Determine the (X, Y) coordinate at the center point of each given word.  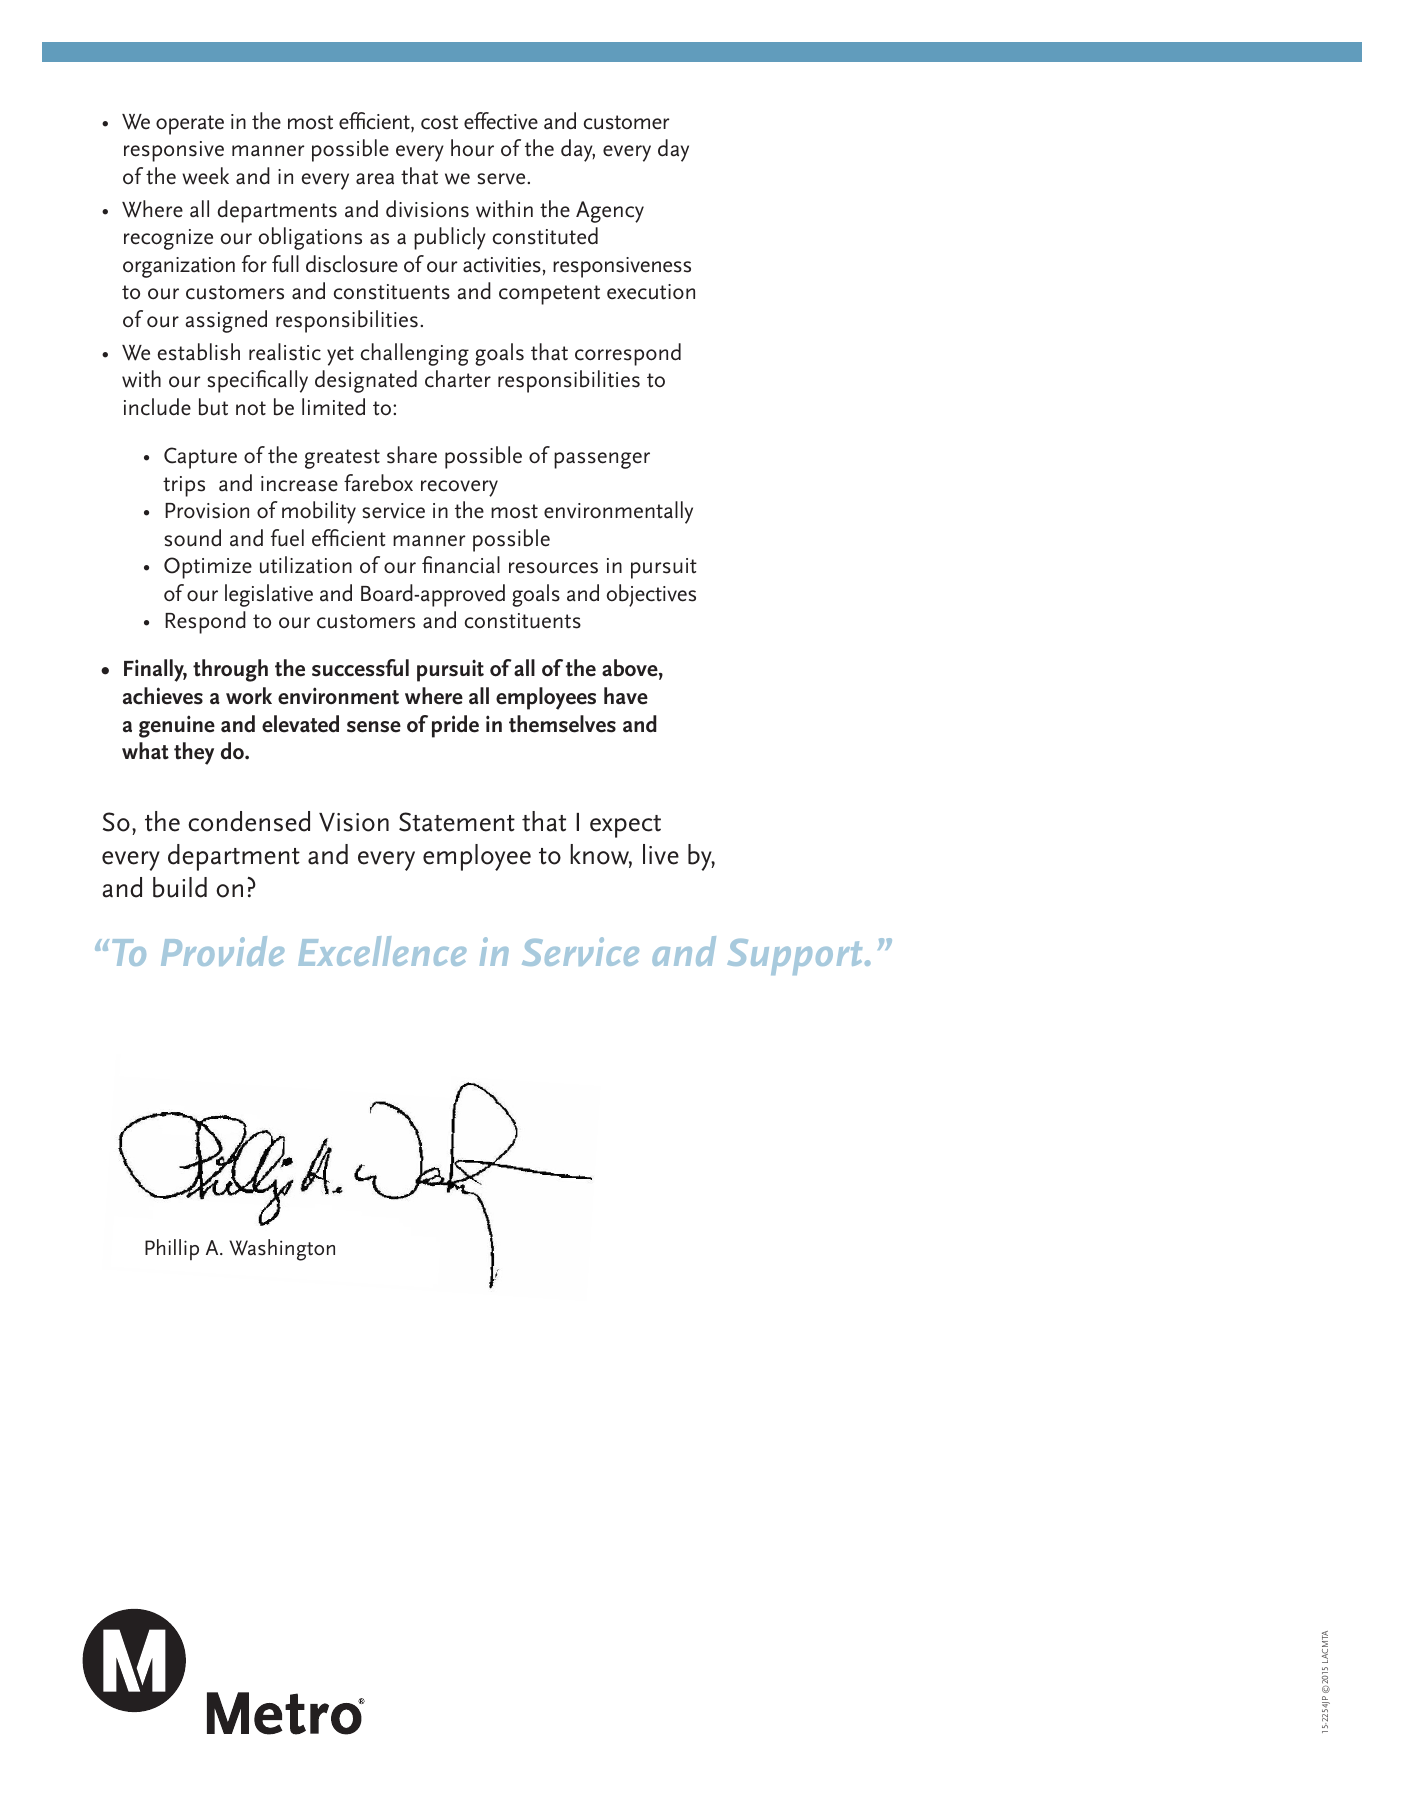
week (205, 176)
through (230, 670)
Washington (282, 1250)
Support (795, 957)
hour (472, 148)
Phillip (172, 1249)
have (626, 696)
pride (455, 726)
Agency (610, 212)
